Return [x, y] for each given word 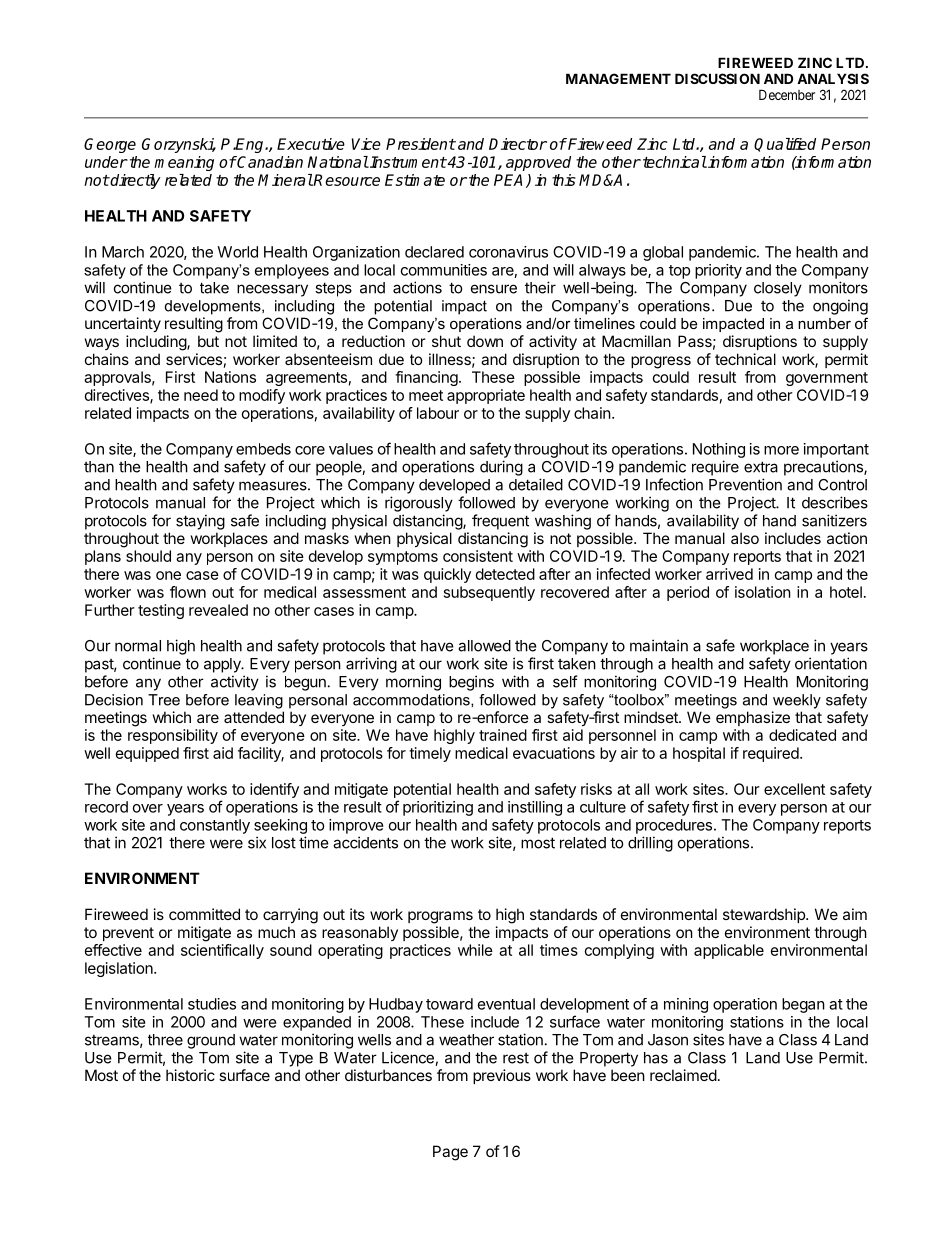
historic [190, 1075]
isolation [763, 592]
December [787, 94]
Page [450, 1153]
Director [518, 144]
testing [161, 611]
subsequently [489, 593]
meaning [184, 163]
